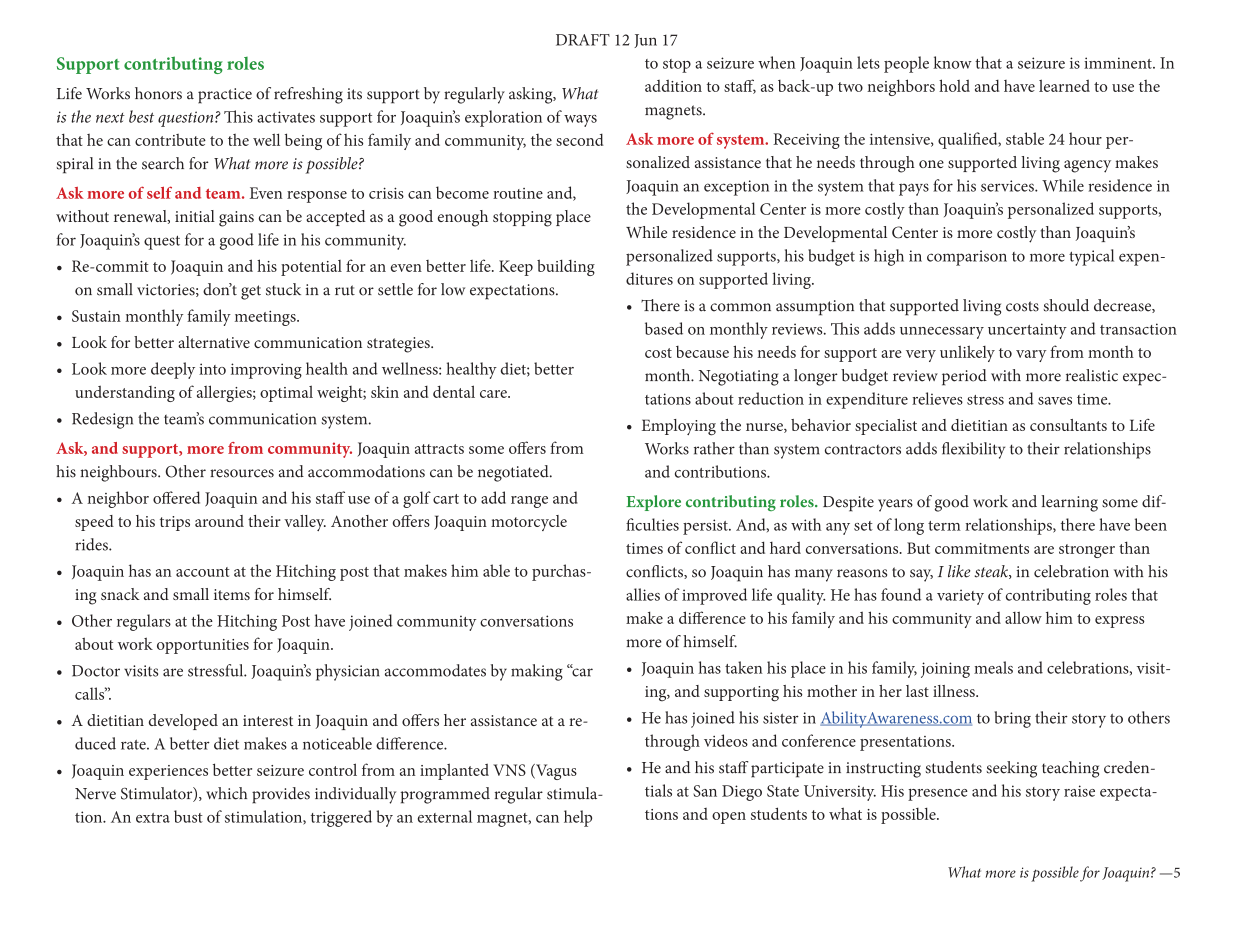 The height and width of the image is (952, 1233). I want to click on Employing, so click(679, 427).
